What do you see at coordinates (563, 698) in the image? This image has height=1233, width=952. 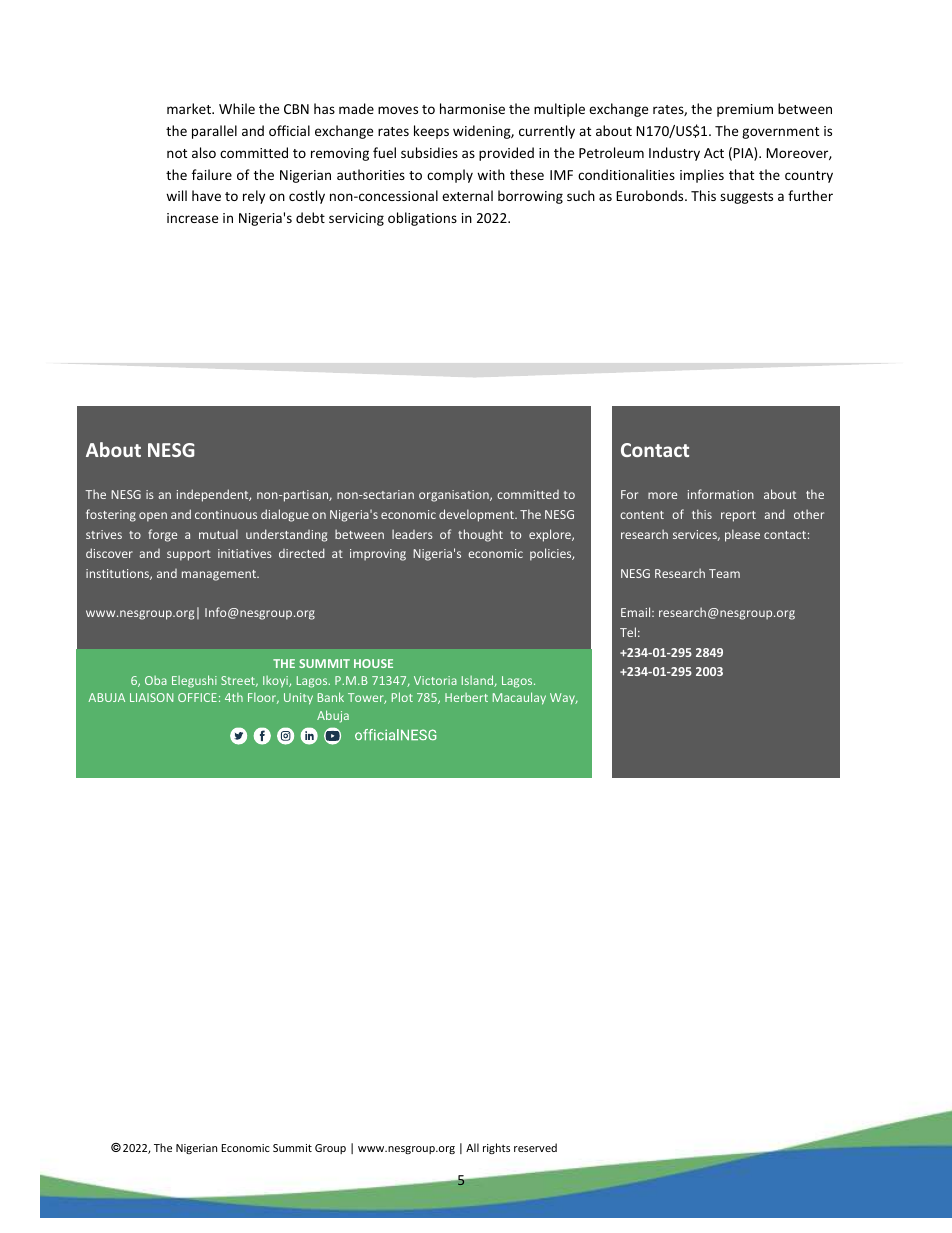 I see `Way` at bounding box center [563, 698].
